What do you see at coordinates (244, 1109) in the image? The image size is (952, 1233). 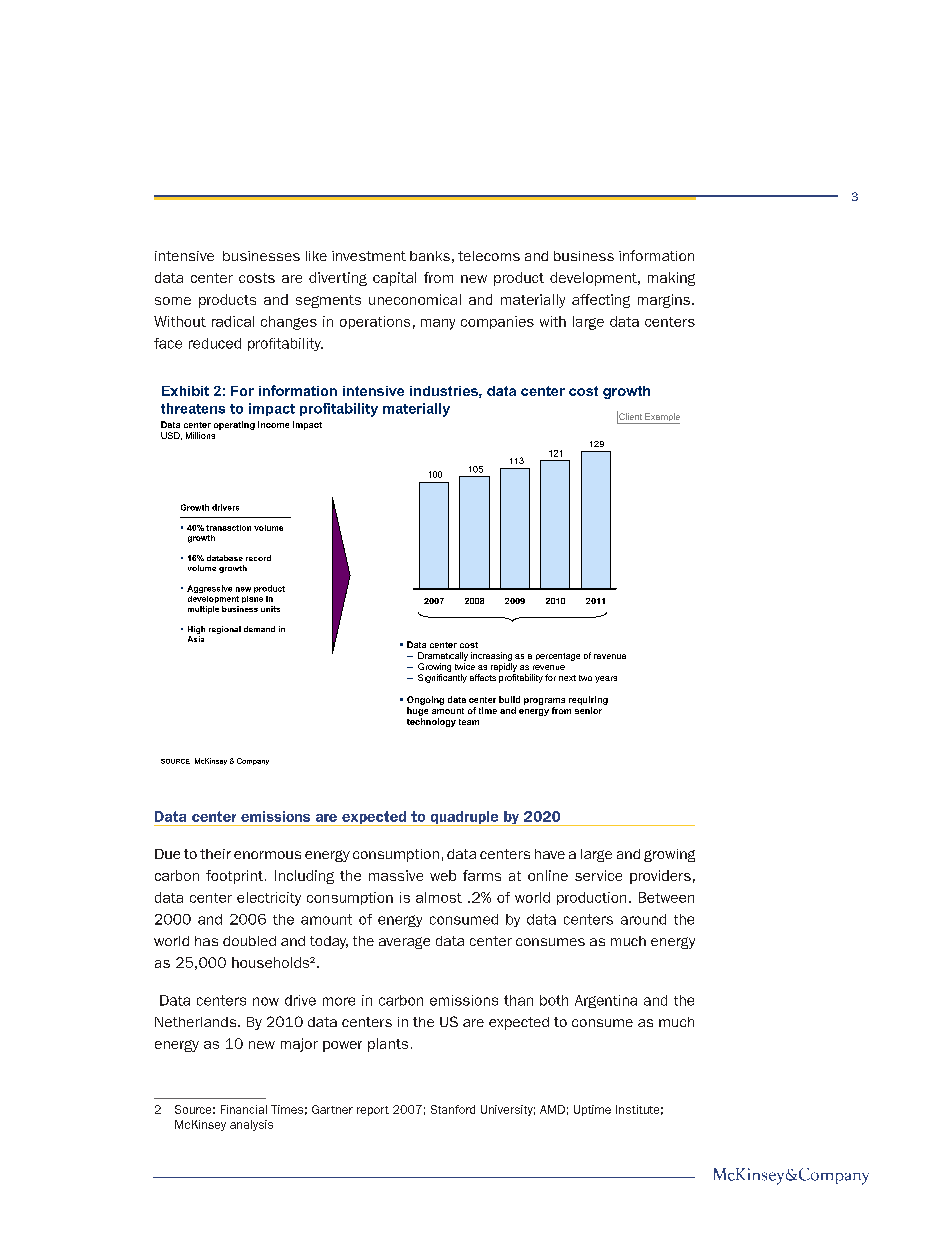 I see `Financial` at bounding box center [244, 1109].
